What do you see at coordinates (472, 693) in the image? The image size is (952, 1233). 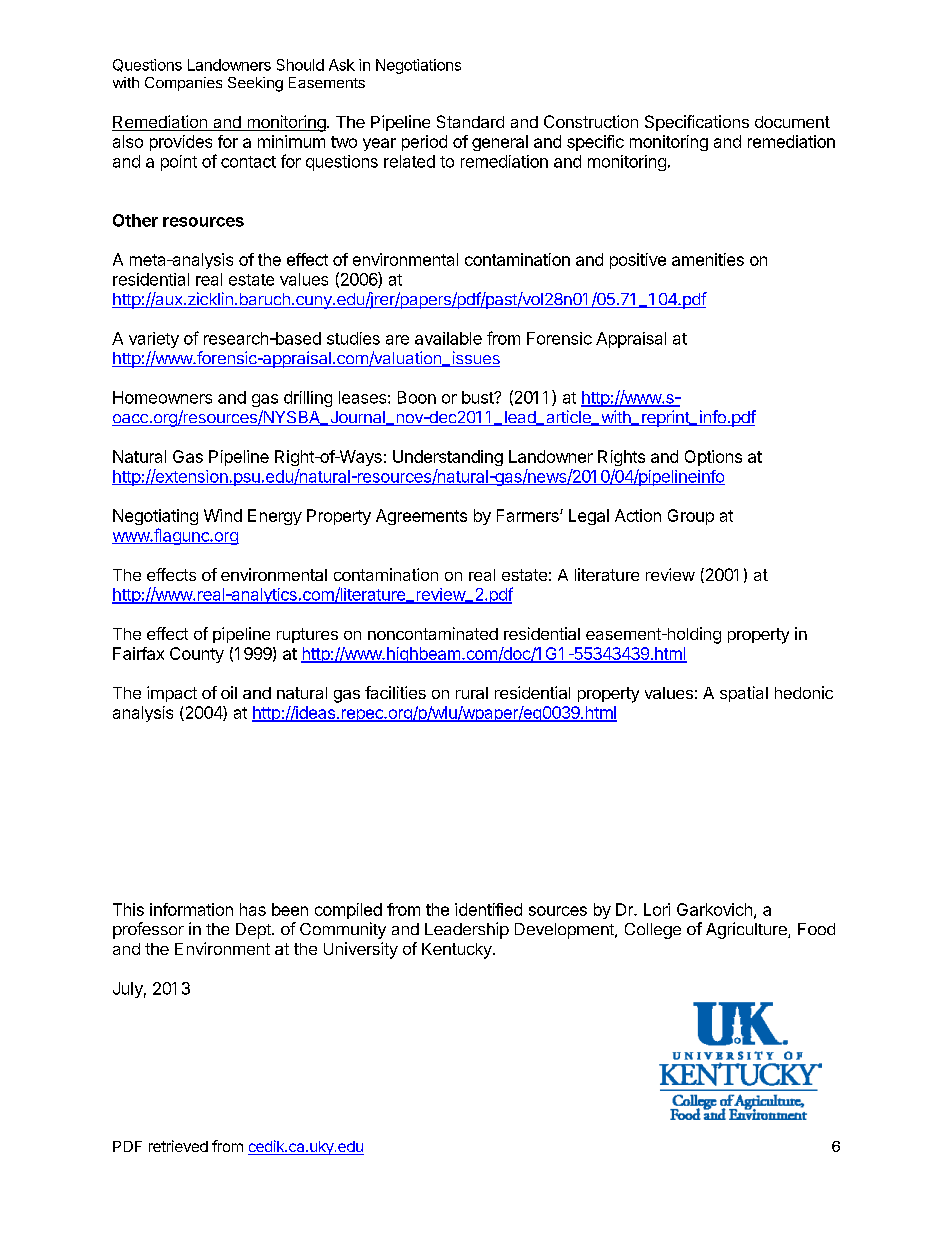 I see `rural` at bounding box center [472, 693].
